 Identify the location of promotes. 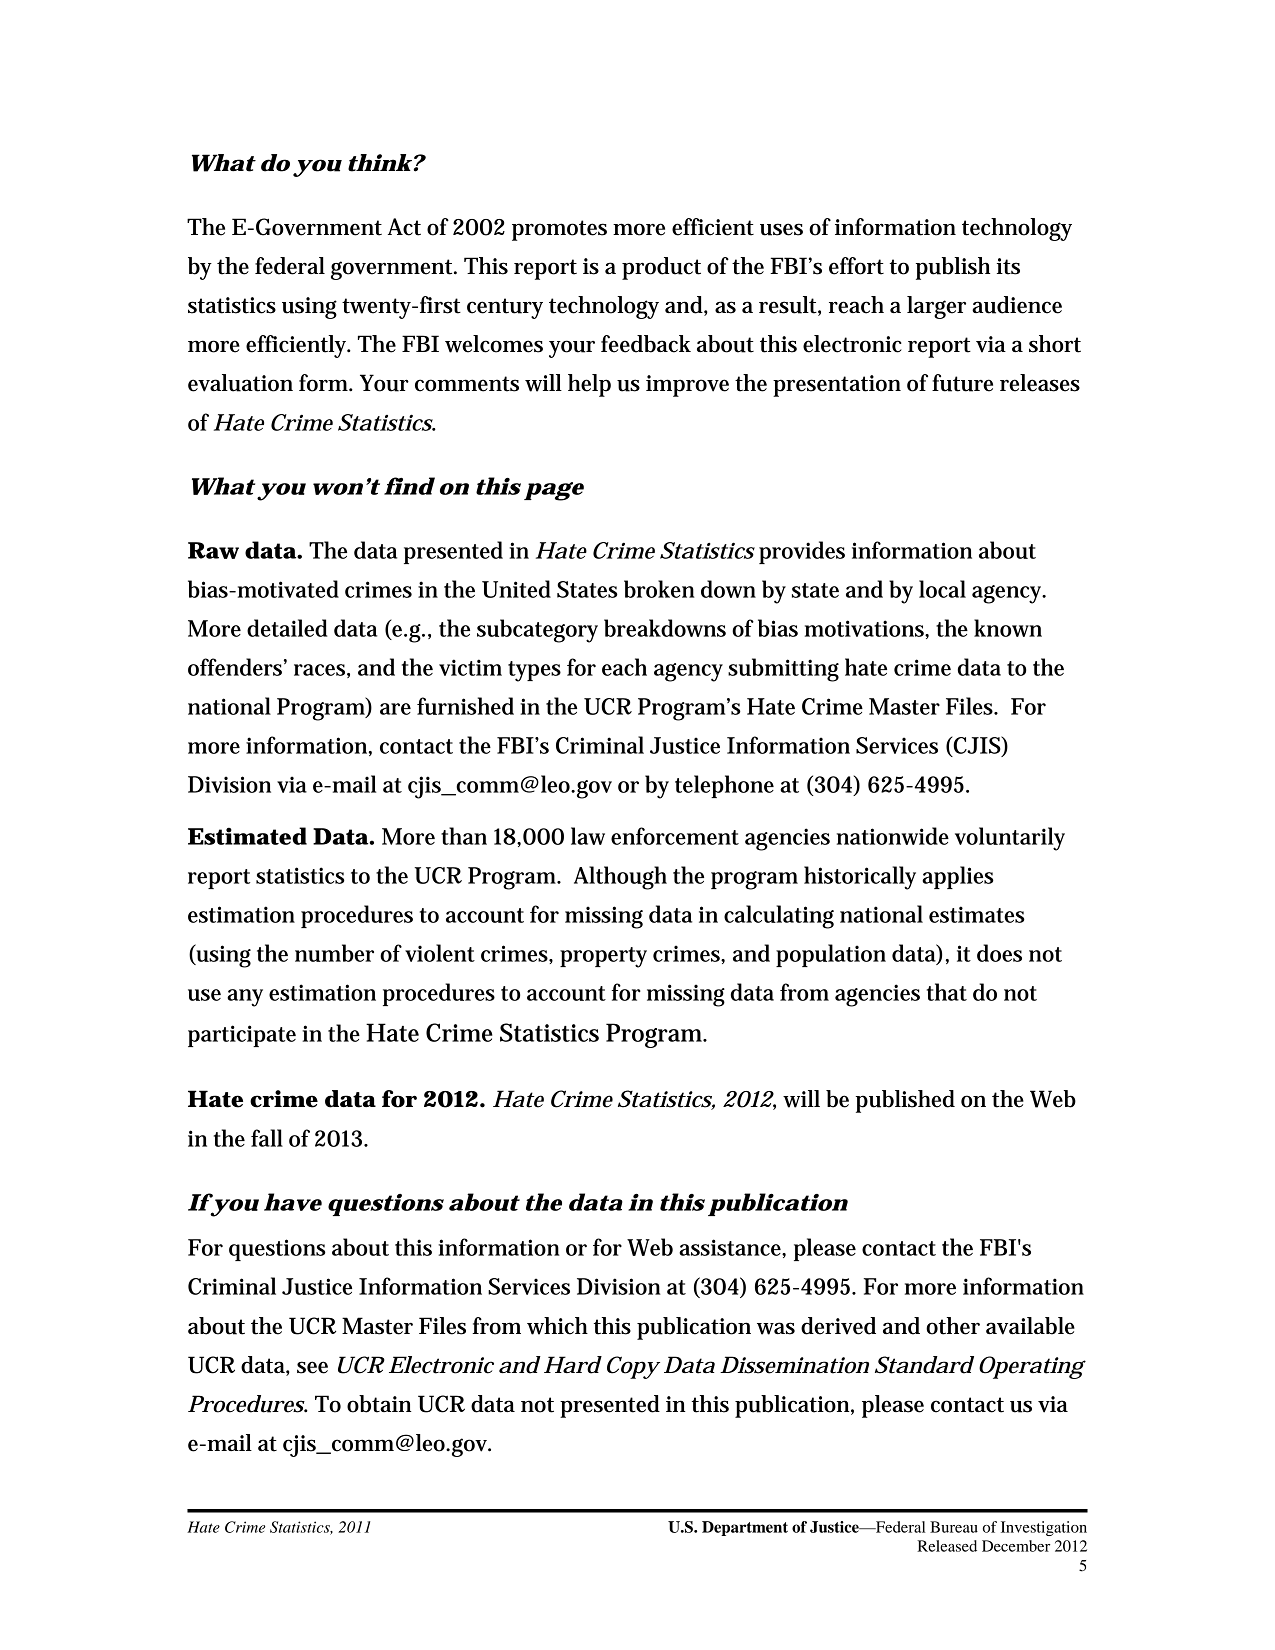
(559, 230).
